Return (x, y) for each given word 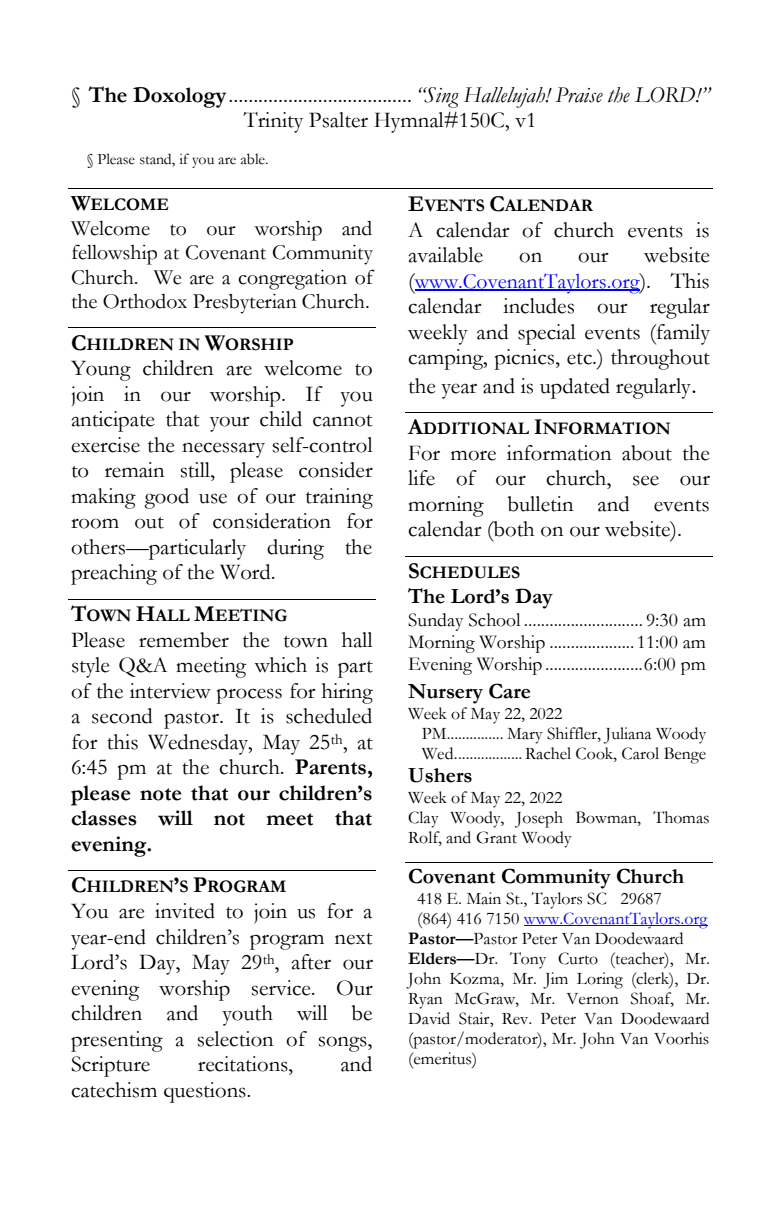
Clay (423, 819)
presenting (117, 1041)
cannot (343, 421)
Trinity (273, 122)
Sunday (435, 622)
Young (101, 370)
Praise (579, 95)
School (494, 620)
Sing (441, 97)
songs (344, 1044)
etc (580, 359)
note (161, 794)
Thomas (681, 817)
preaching (114, 574)
